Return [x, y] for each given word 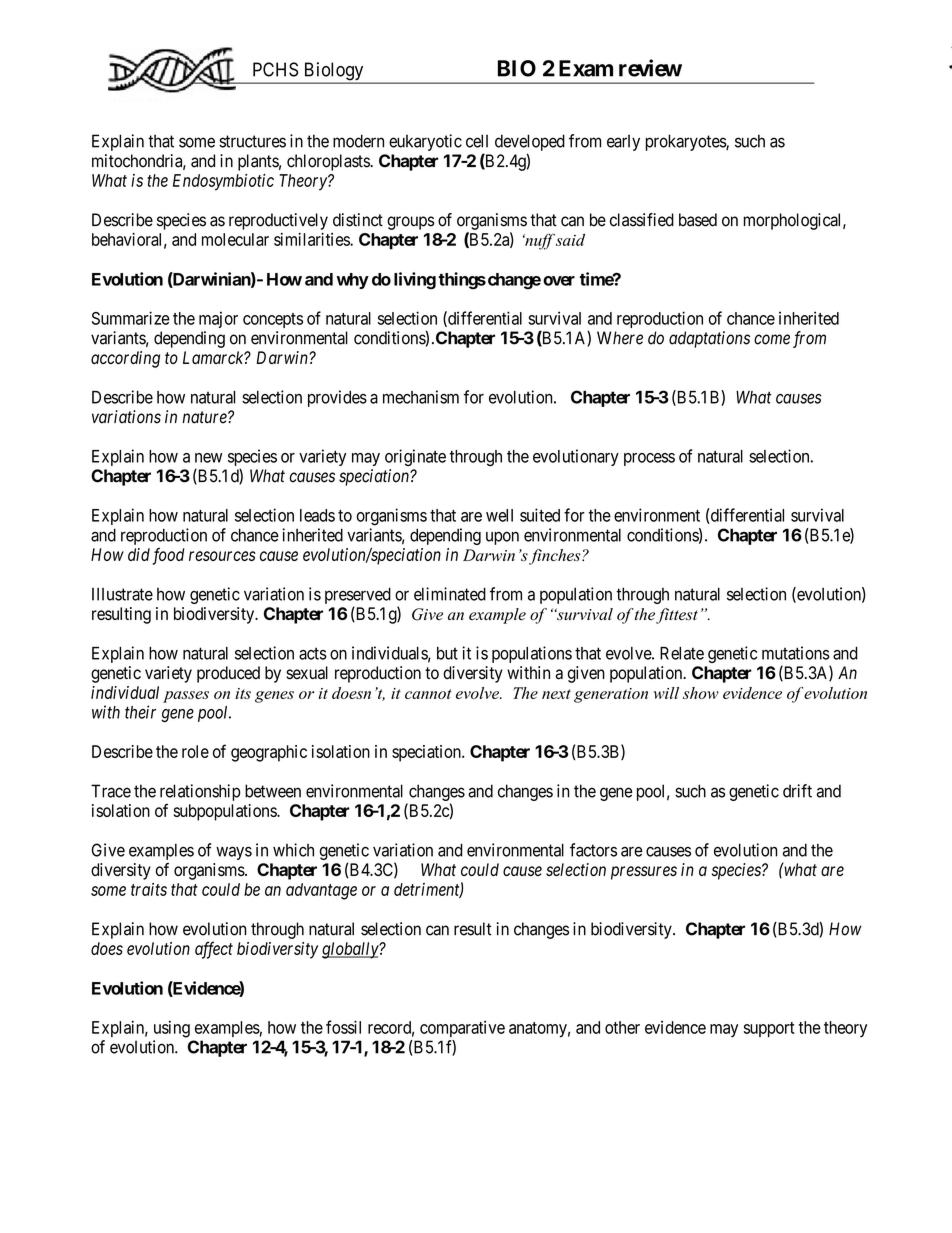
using [172, 1029]
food [168, 556]
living [415, 281]
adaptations [709, 339]
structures [252, 141]
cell [477, 141]
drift [797, 791]
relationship [200, 792]
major [218, 319]
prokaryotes [686, 142]
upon [502, 538]
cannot [428, 694]
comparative [462, 1029]
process [649, 459]
